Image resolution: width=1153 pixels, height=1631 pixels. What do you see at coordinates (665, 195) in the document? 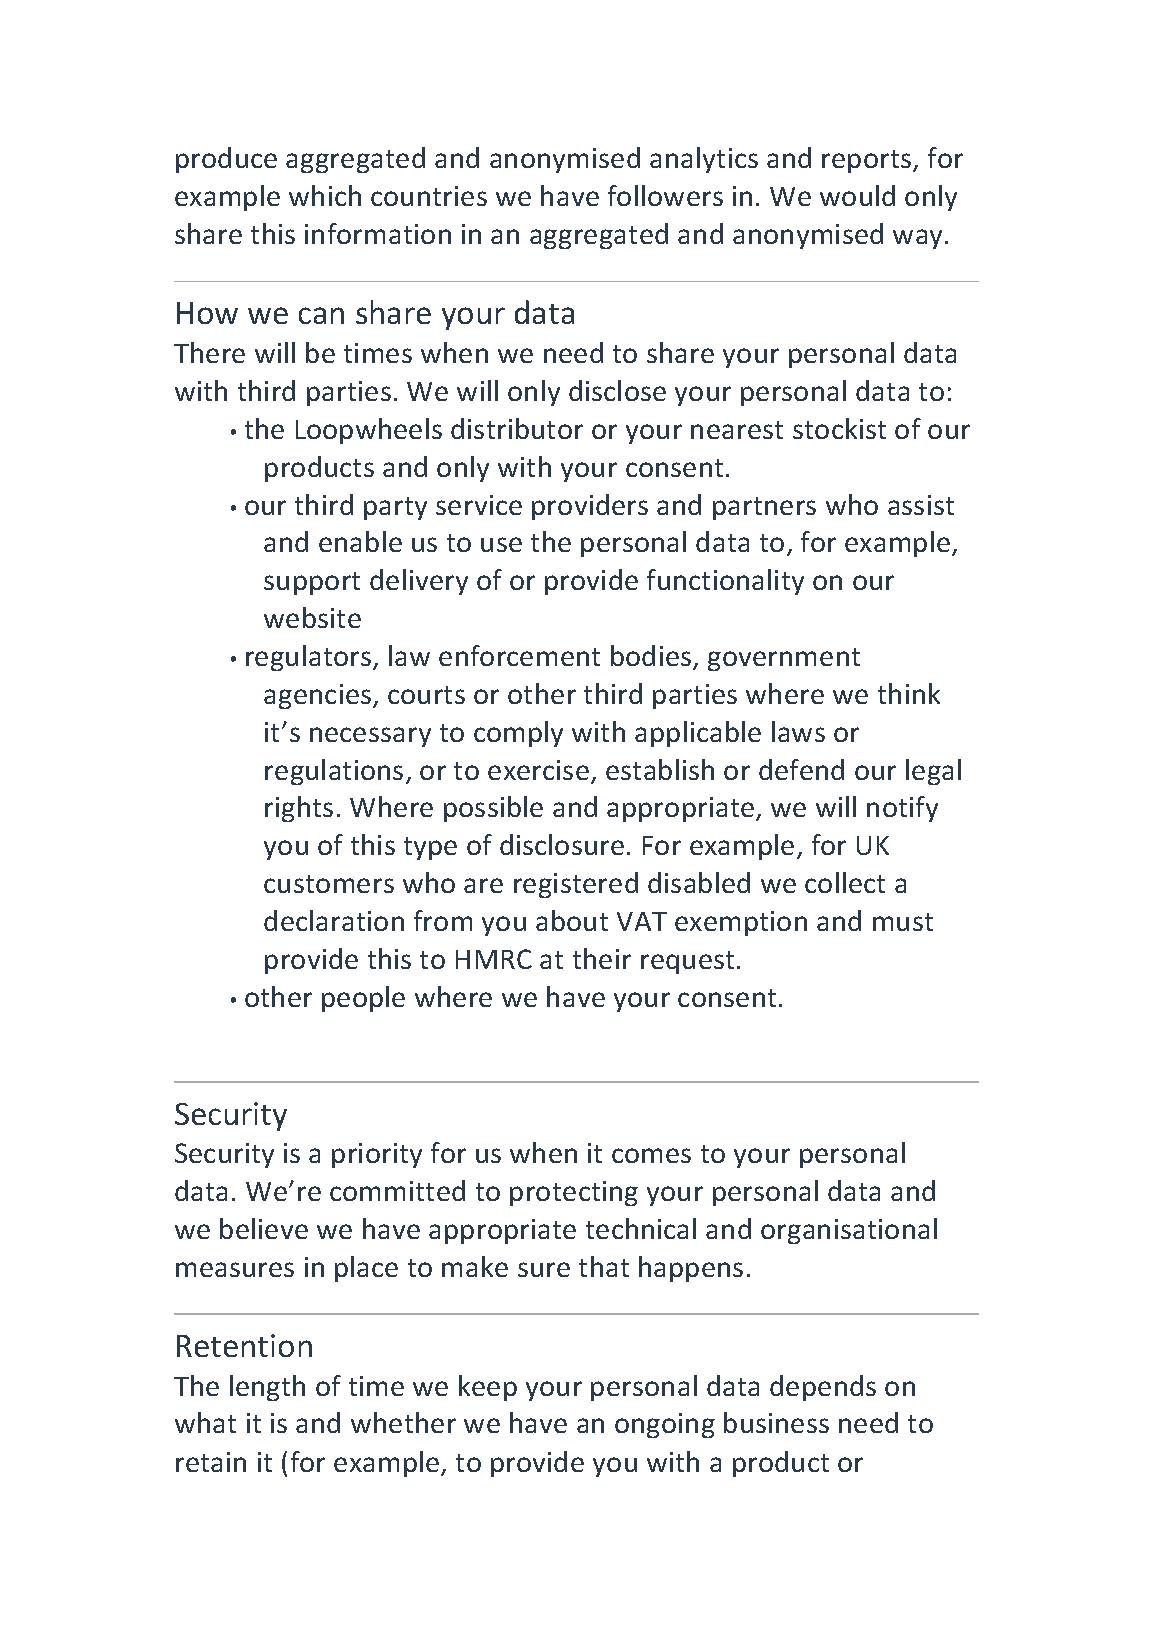
I see `followers` at bounding box center [665, 195].
